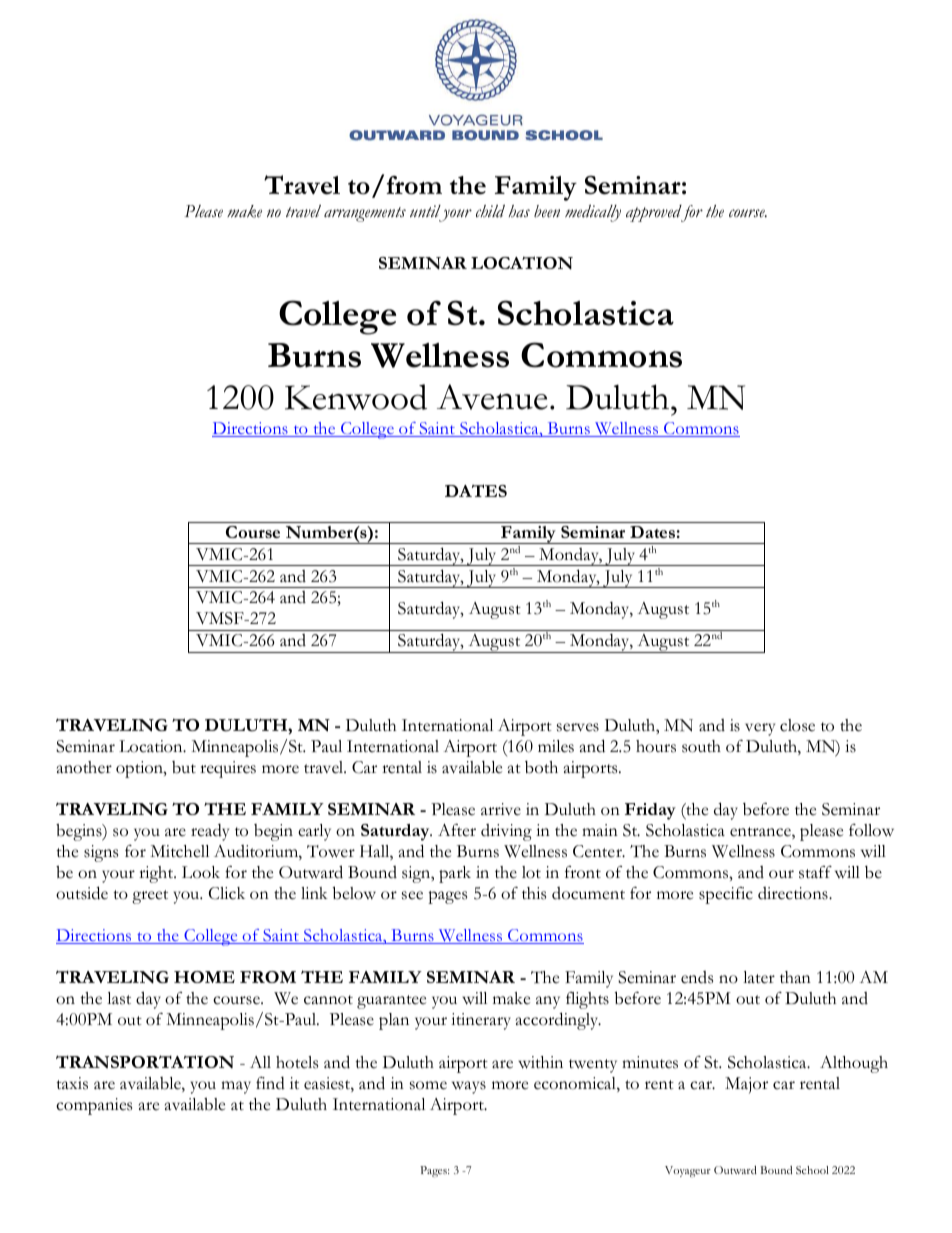 This screenshot has height=1233, width=952. I want to click on see, so click(412, 895).
